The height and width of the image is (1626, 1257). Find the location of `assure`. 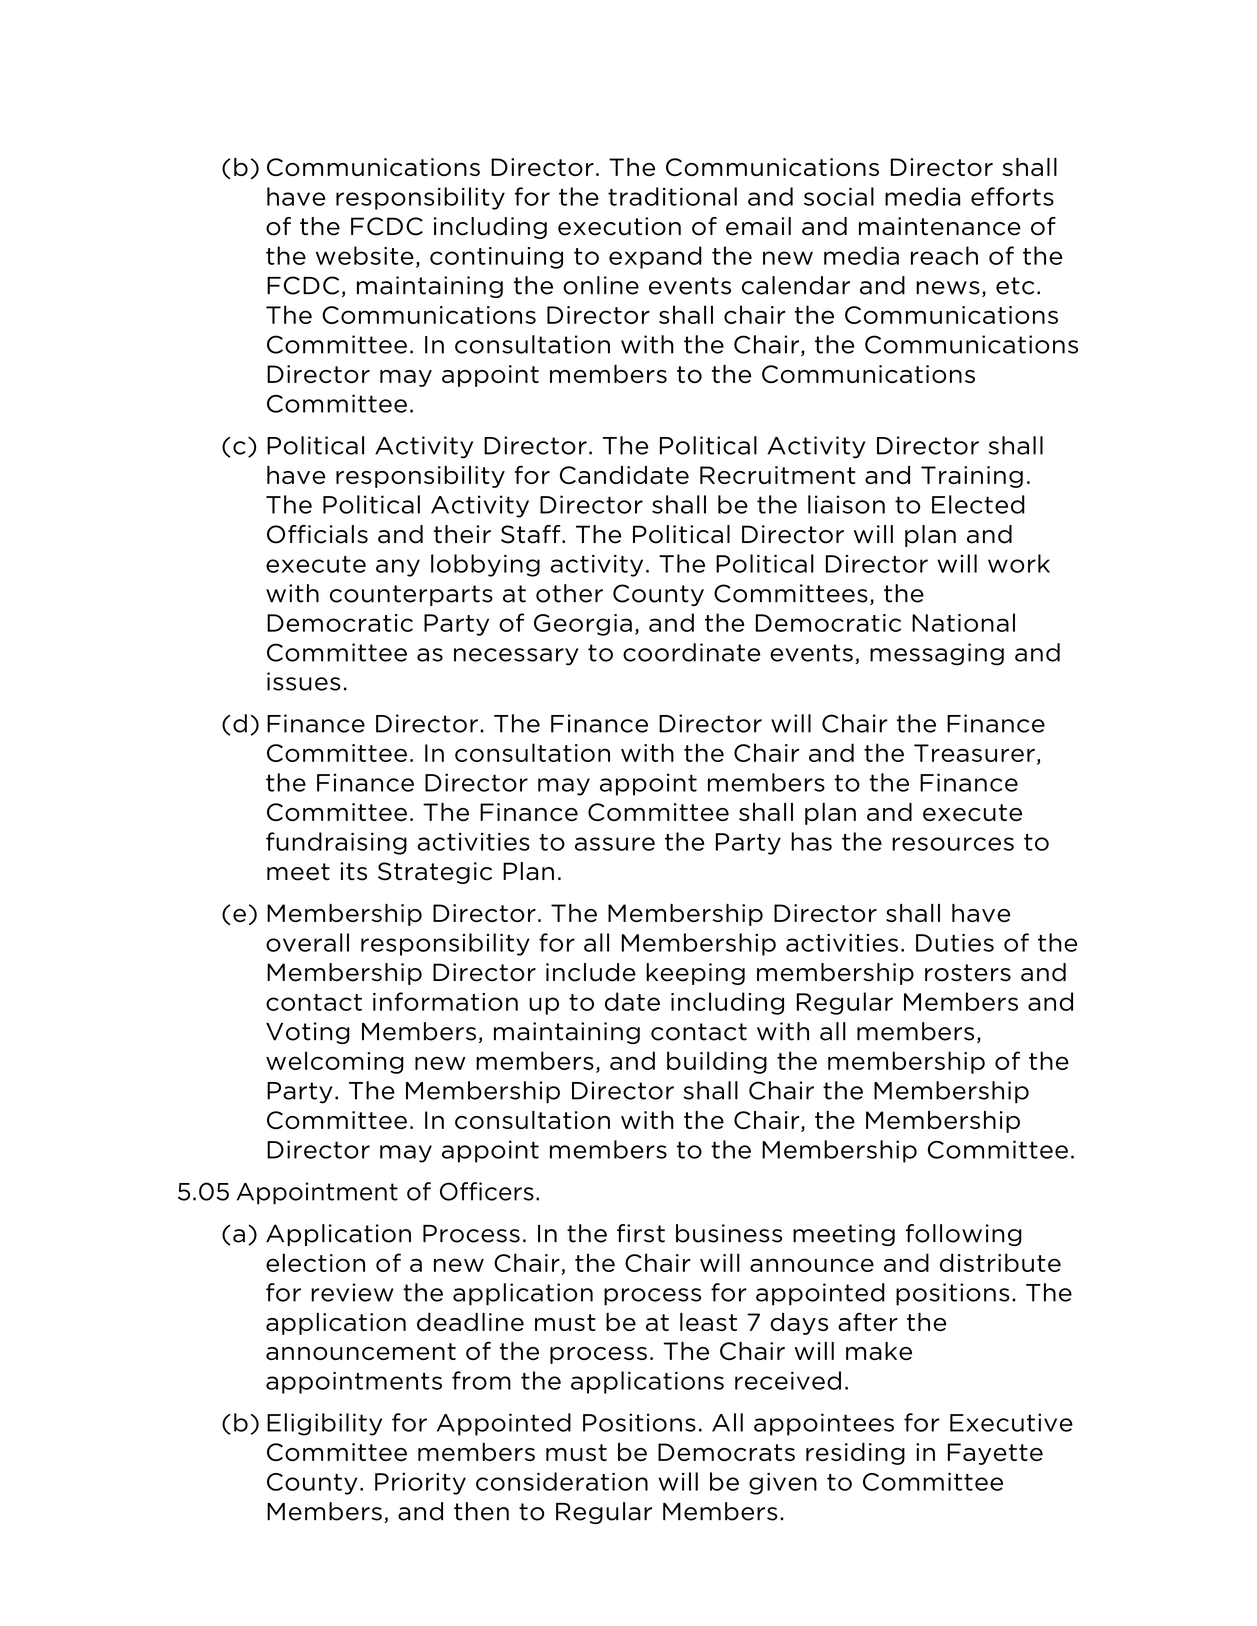

assure is located at coordinates (615, 844).
